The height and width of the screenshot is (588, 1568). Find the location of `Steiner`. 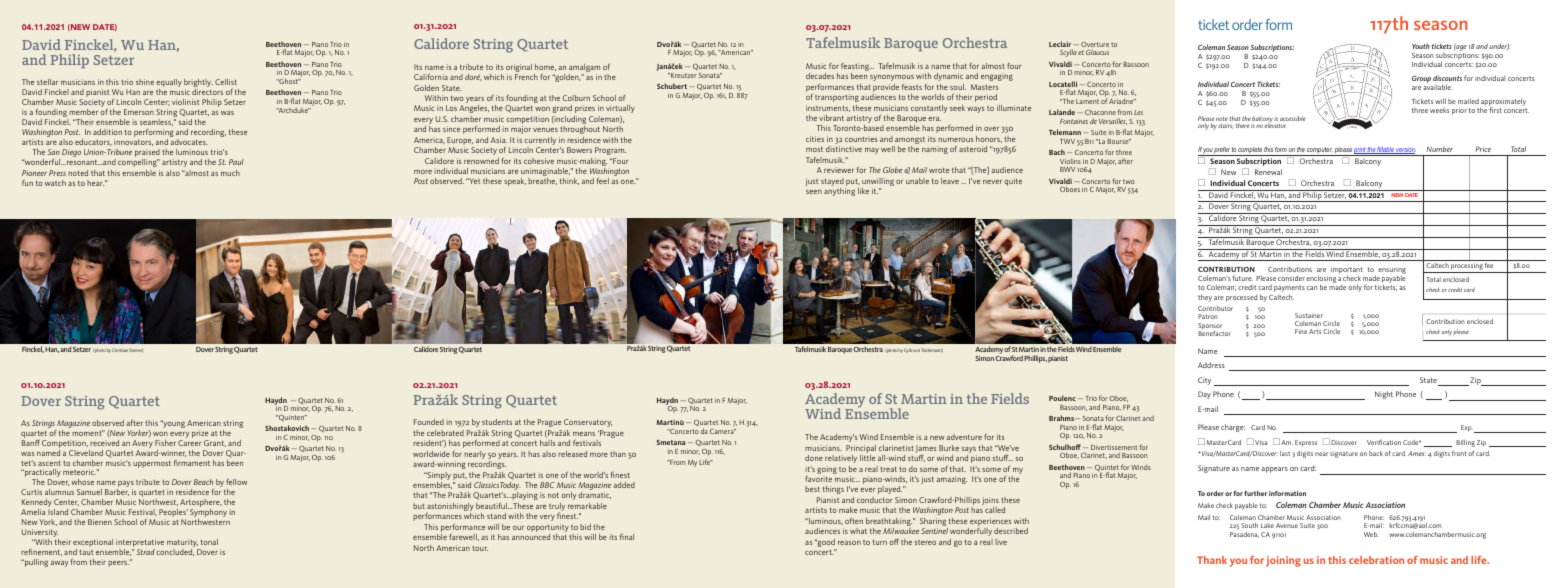

Steiner is located at coordinates (136, 350).
